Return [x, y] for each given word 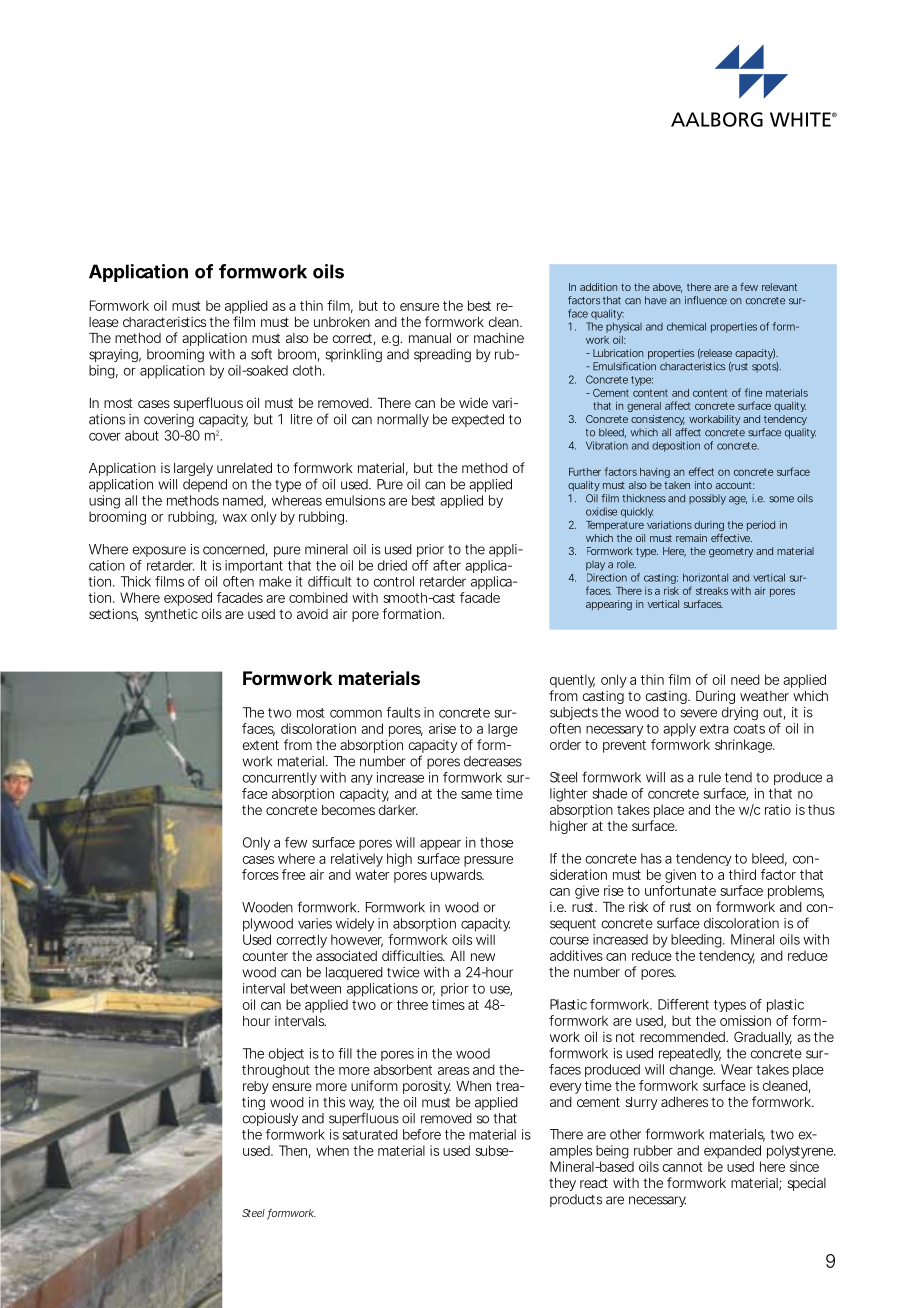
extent [261, 745]
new [483, 957]
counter [265, 956]
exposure [159, 551]
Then [293, 1150]
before [422, 1134]
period [761, 526]
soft [261, 354]
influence [706, 300]
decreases [493, 761]
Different [683, 1004]
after [447, 565]
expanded [732, 1152]
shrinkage [743, 746]
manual [430, 338]
